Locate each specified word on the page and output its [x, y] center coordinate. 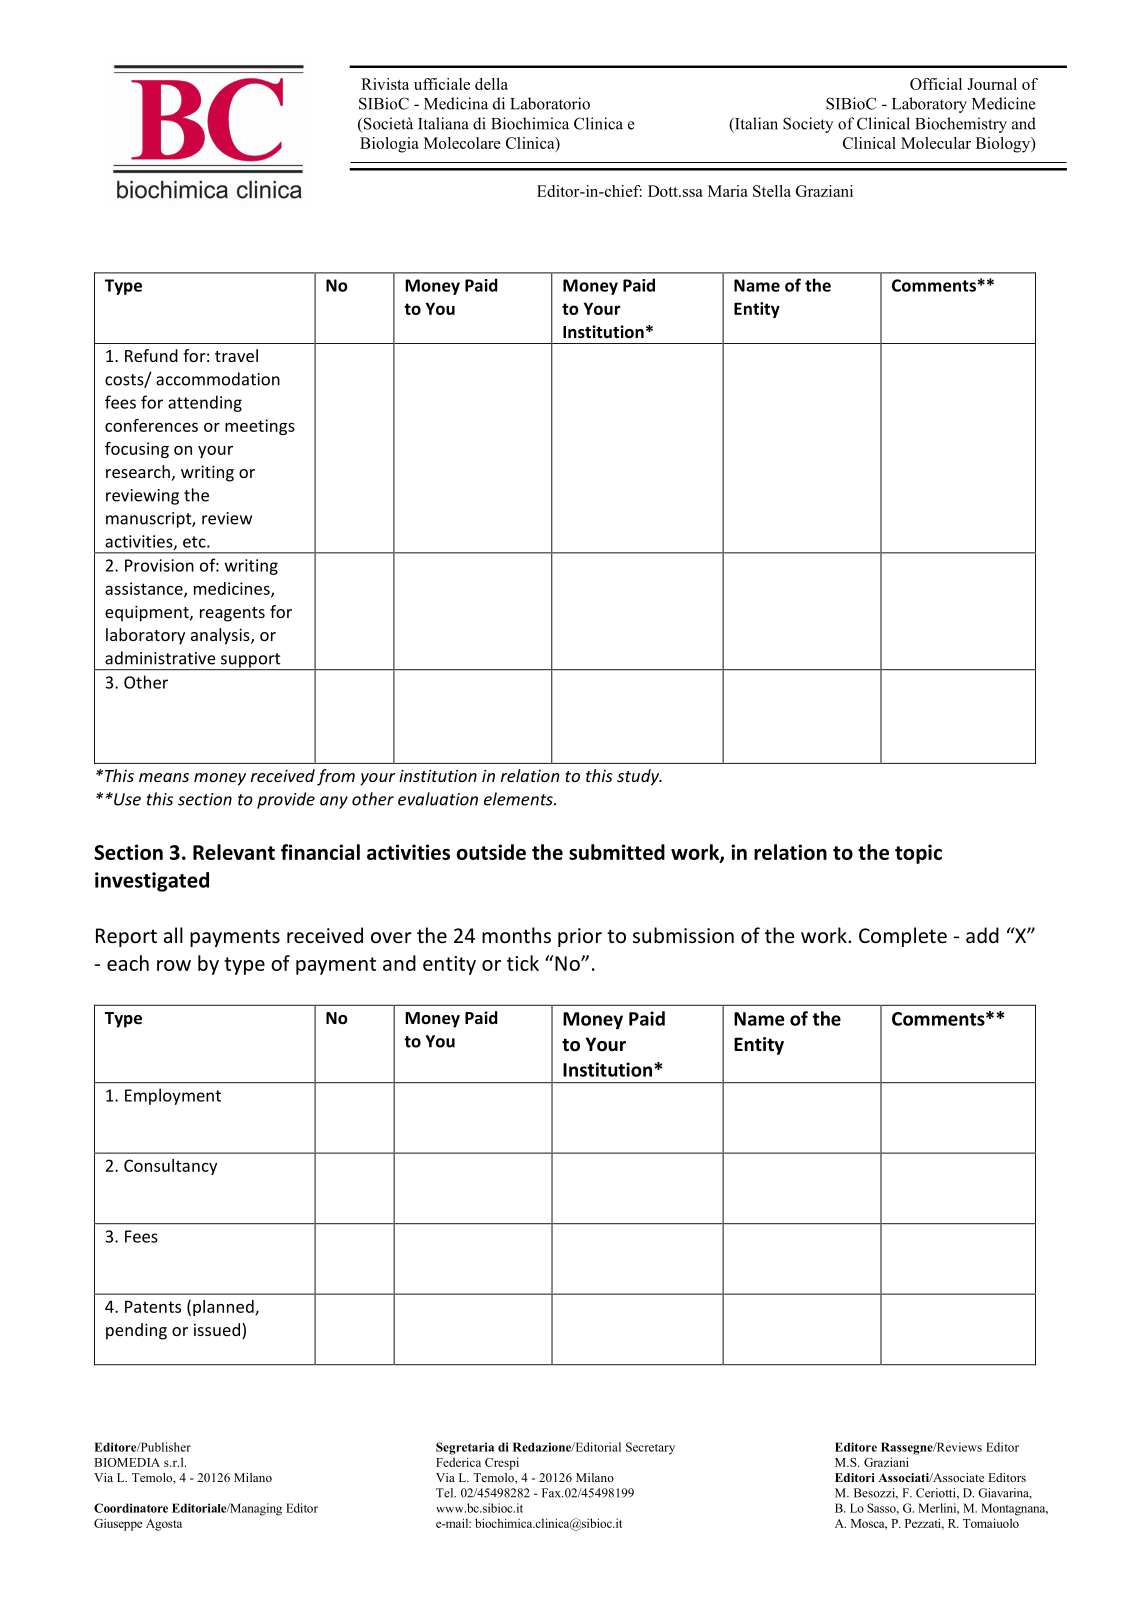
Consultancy [170, 1167]
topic [918, 854]
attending [205, 403]
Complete [903, 937]
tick [523, 963]
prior [580, 937]
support [251, 661]
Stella [772, 191]
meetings [260, 427]
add [982, 935]
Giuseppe [118, 1524]
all [173, 935]
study [639, 777]
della [491, 84]
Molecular [936, 143]
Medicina [456, 103]
